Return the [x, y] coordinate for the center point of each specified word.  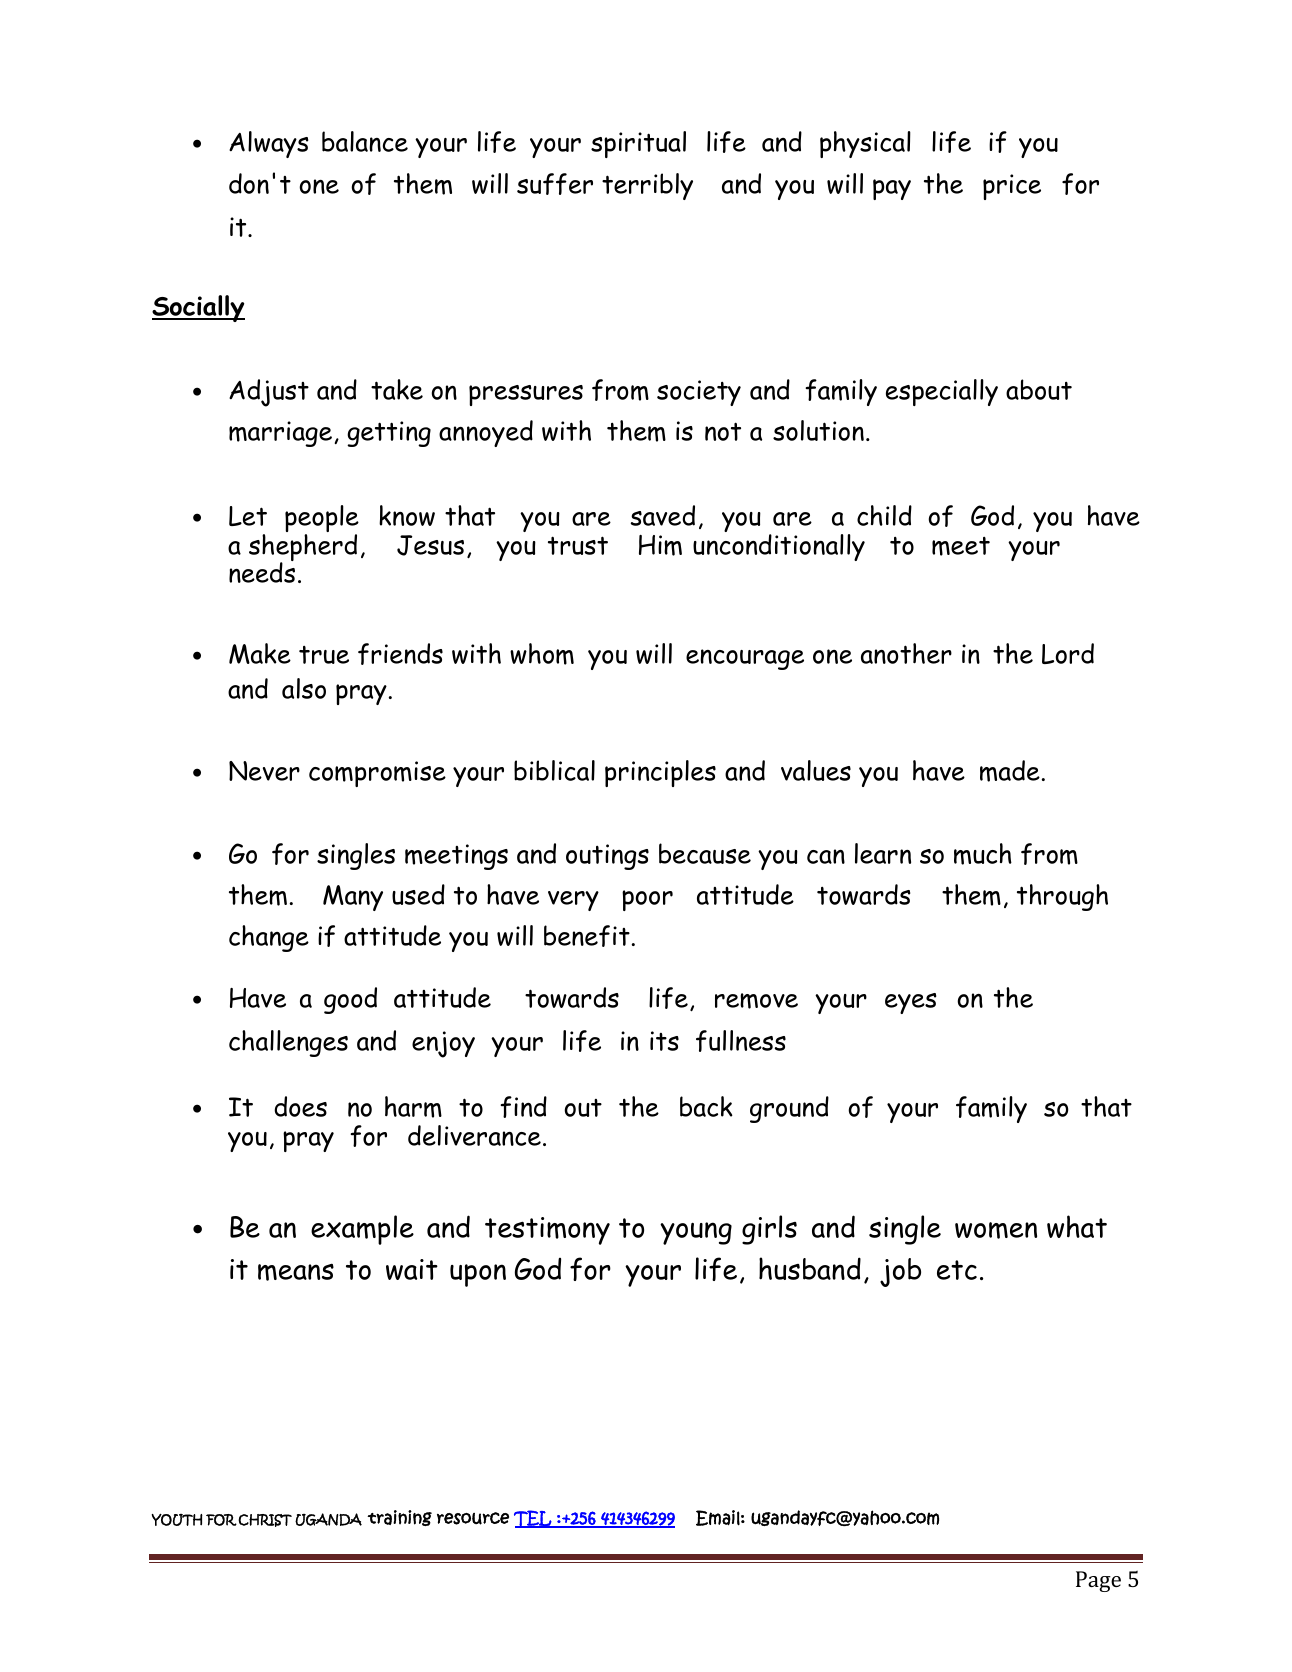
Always [269, 144]
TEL [534, 1519]
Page [1098, 1581]
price [1012, 187]
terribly [647, 186]
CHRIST [265, 1520]
